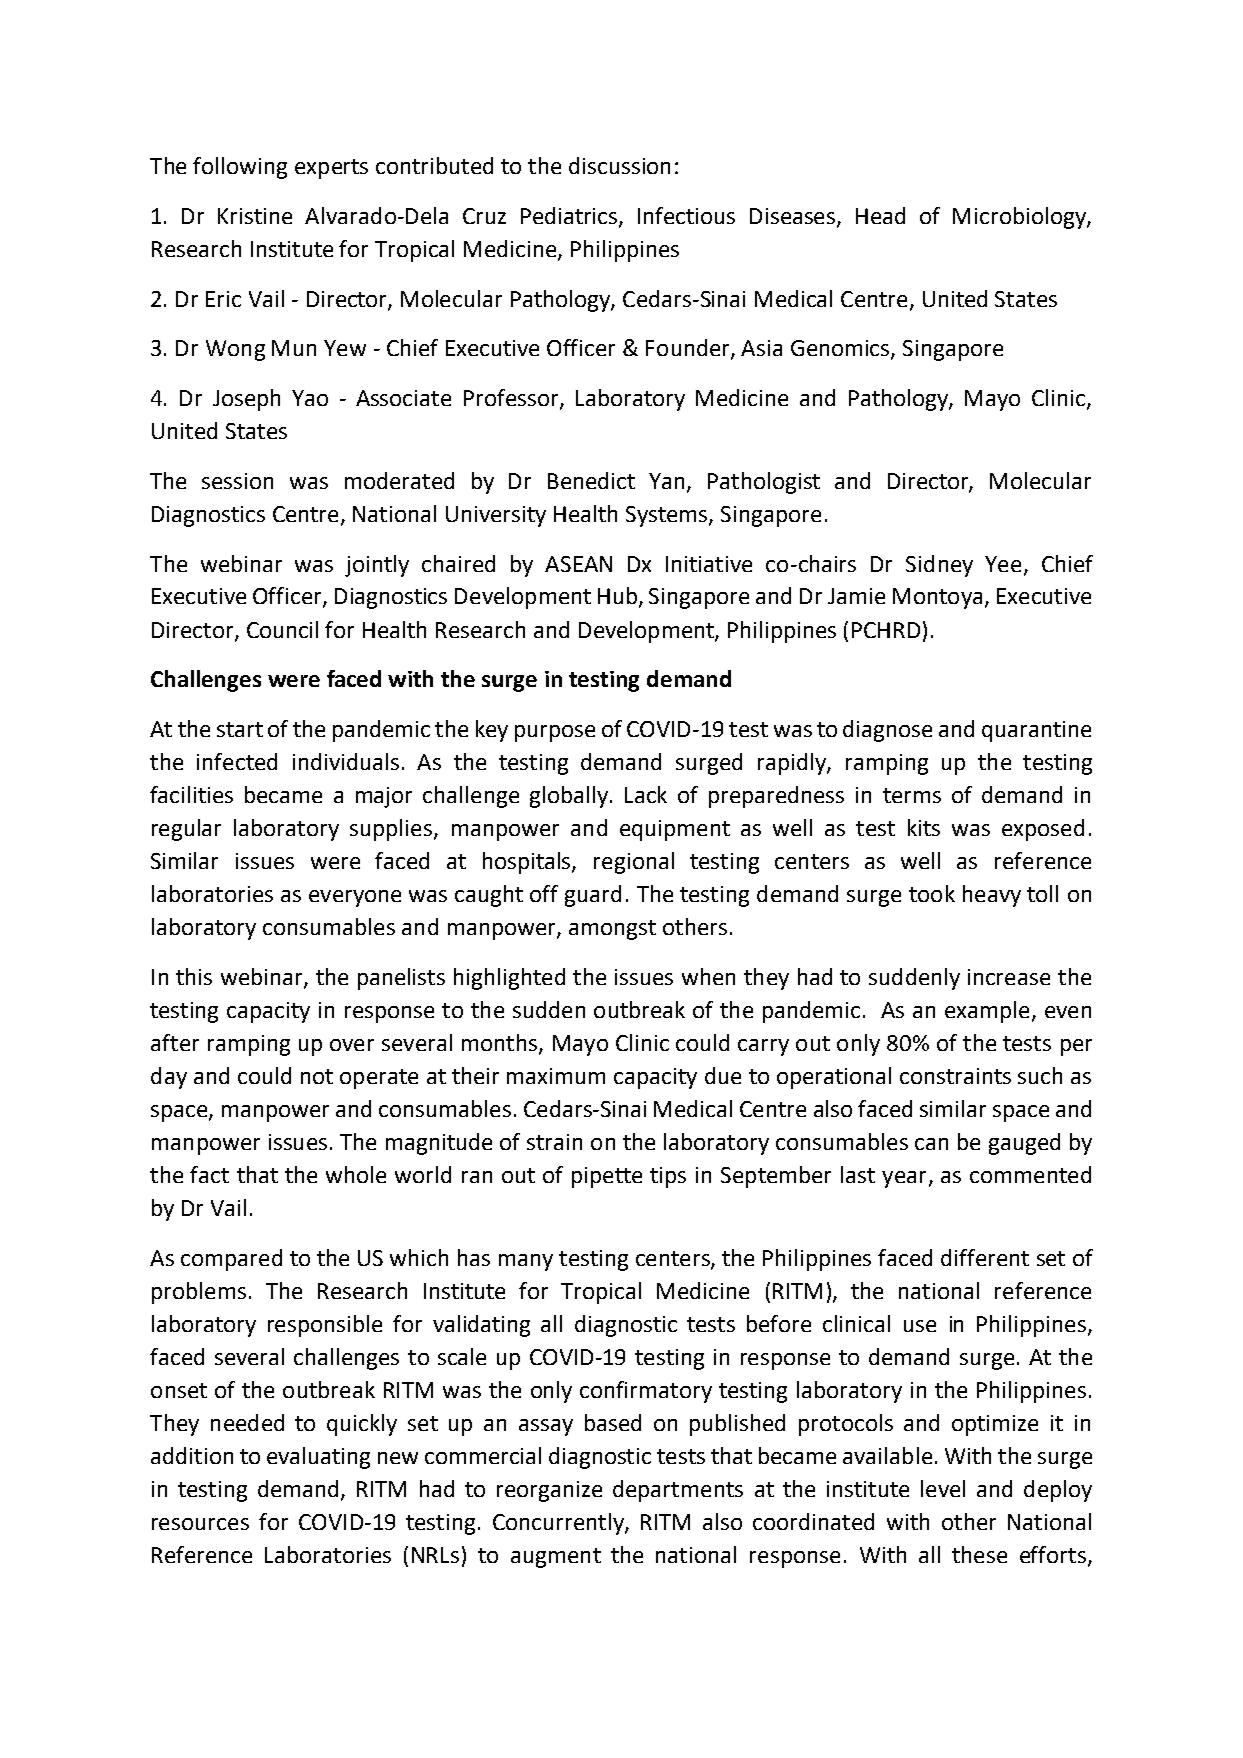 The width and height of the screenshot is (1243, 1758). I want to click on session, so click(237, 481).
